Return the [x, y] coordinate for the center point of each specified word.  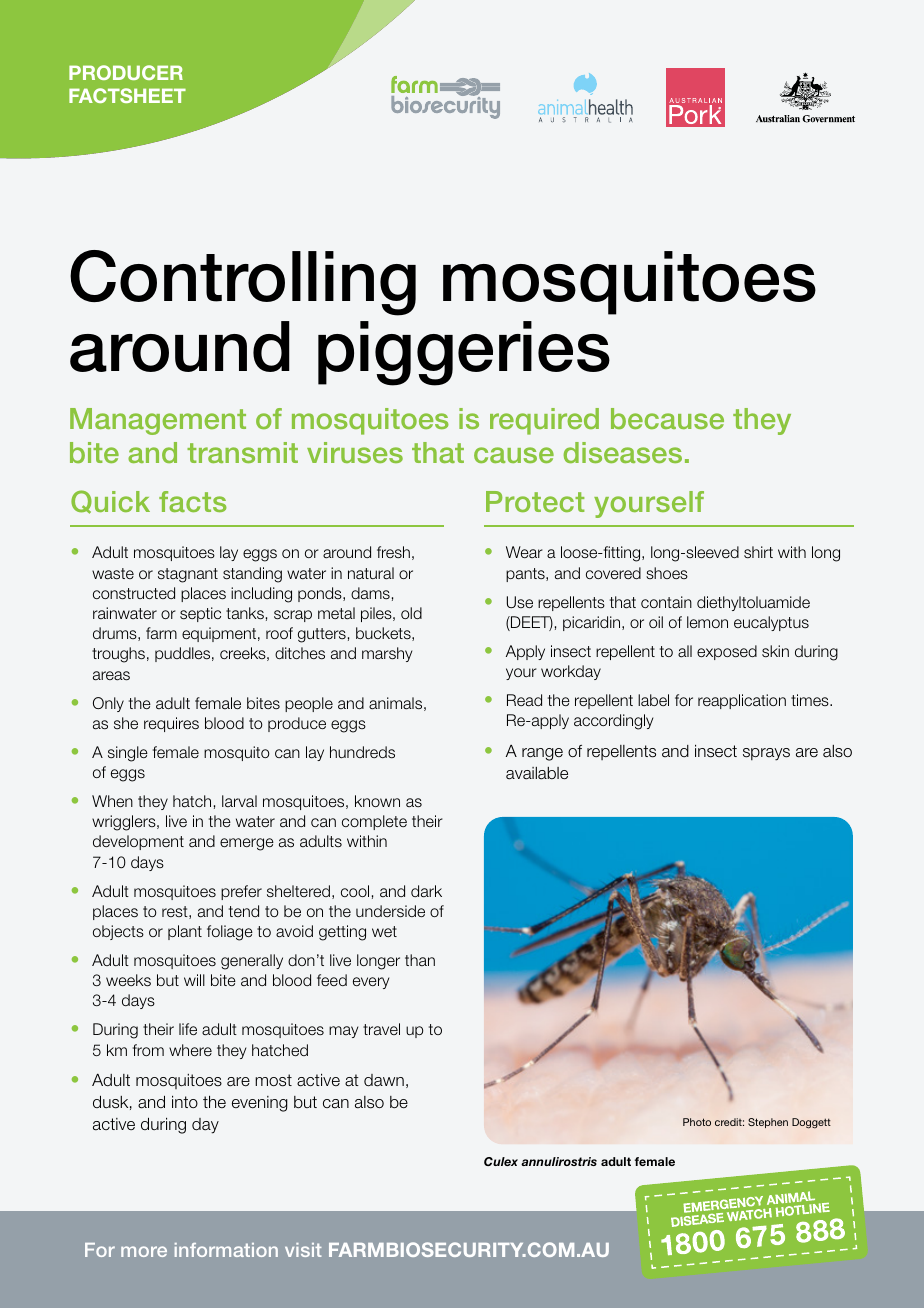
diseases [623, 452]
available [537, 773]
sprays [766, 754]
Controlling [243, 283]
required [544, 421]
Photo [697, 1122]
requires [171, 724]
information [226, 1250]
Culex [501, 1161]
